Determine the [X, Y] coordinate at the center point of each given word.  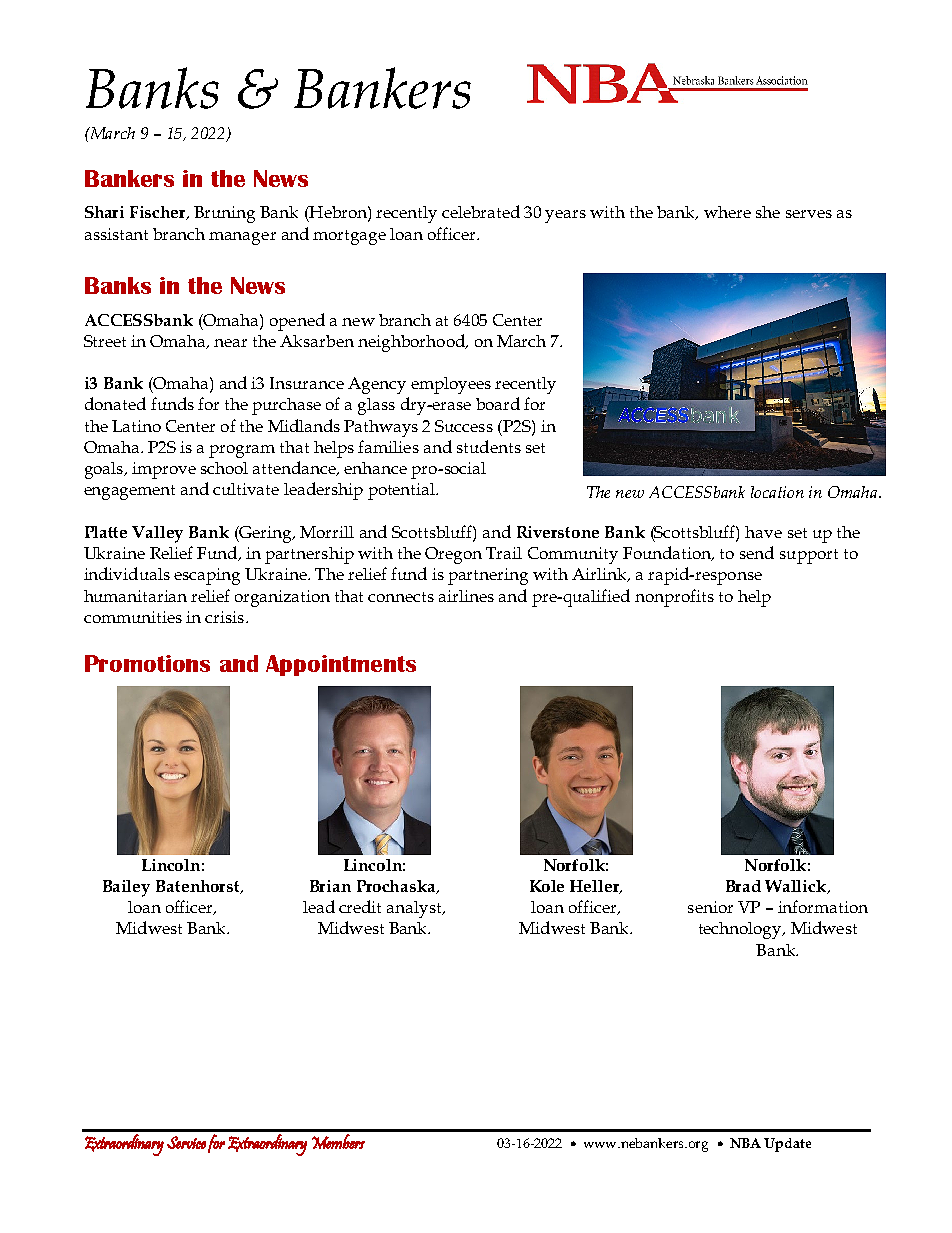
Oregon [453, 555]
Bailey [126, 888]
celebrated [481, 211]
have [763, 532]
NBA [745, 1143]
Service [186, 1142]
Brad [743, 886]
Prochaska [397, 887]
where [727, 212]
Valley [157, 534]
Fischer [159, 213]
